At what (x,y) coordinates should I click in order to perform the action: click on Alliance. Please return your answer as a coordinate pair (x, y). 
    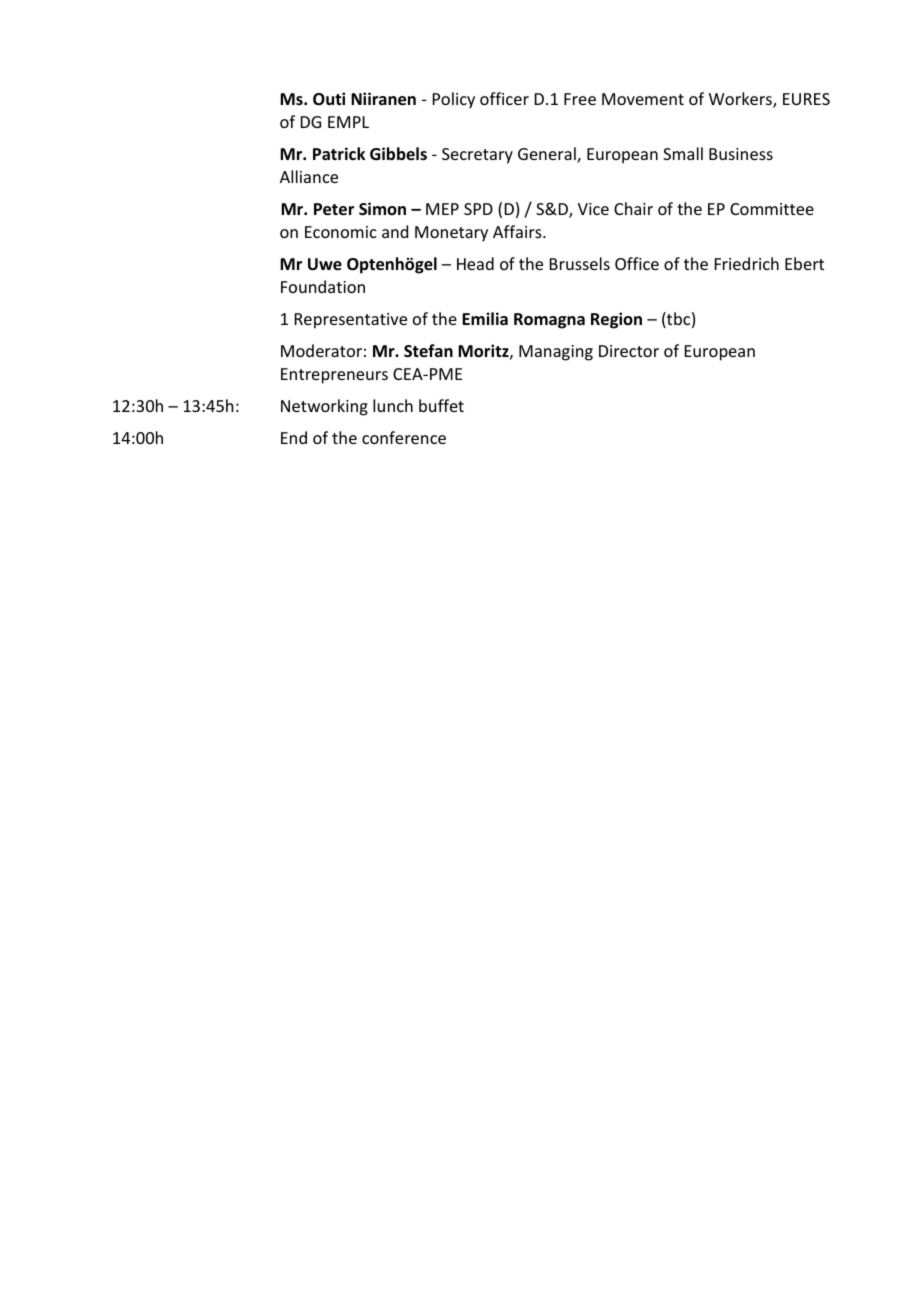
    Looking at the image, I should click on (309, 176).
